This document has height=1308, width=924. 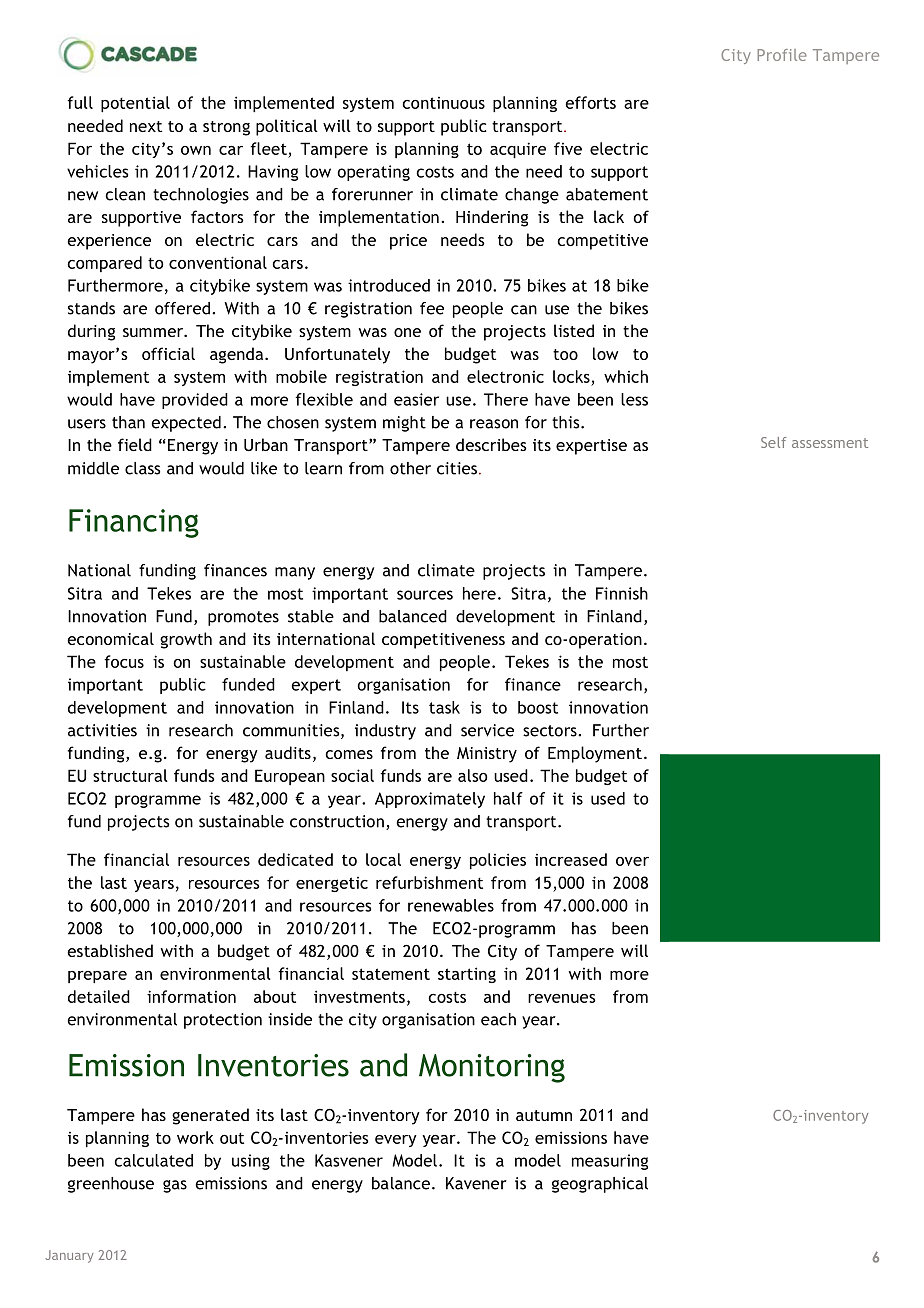 I want to click on geographical, so click(x=600, y=1185).
